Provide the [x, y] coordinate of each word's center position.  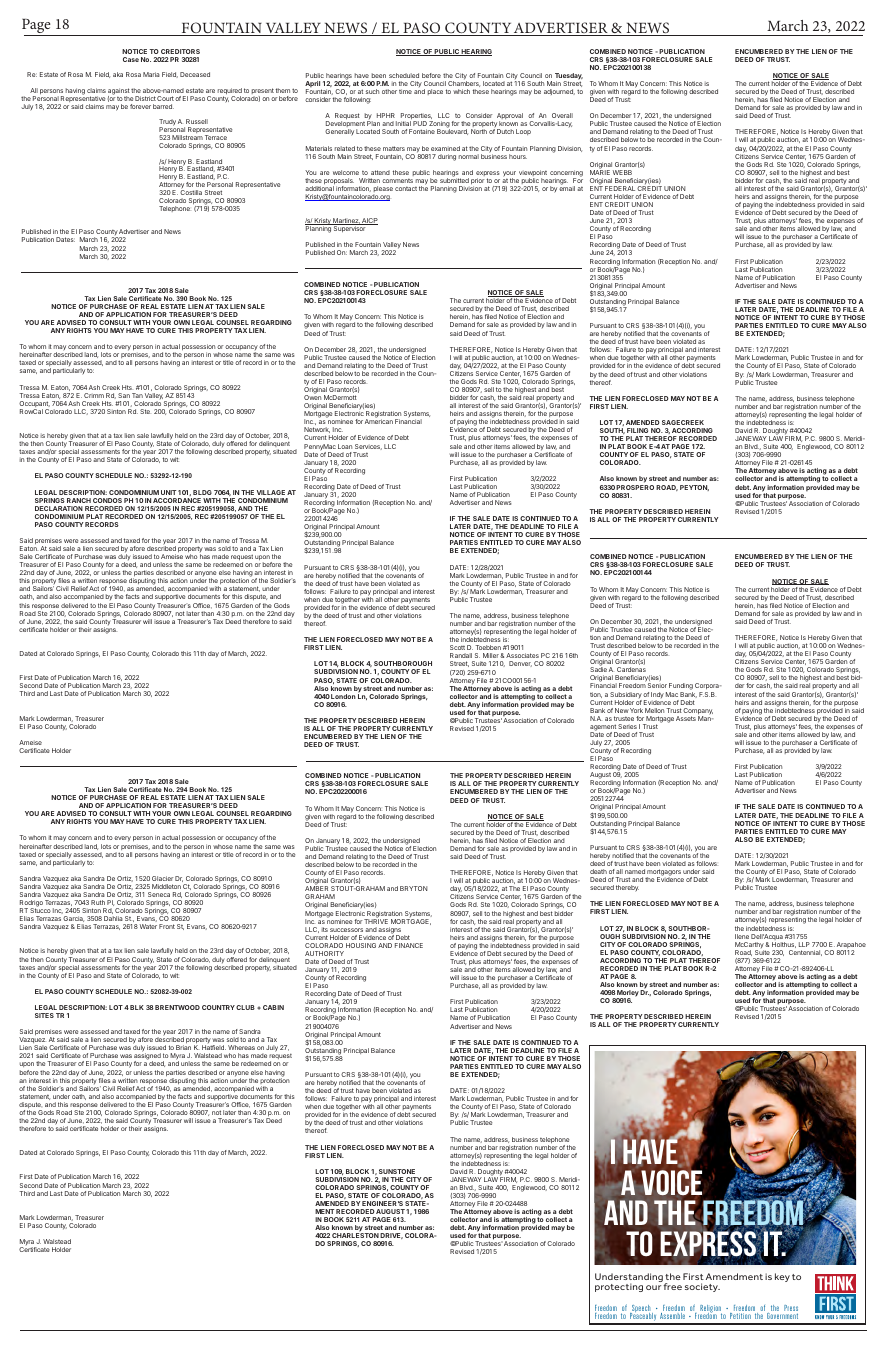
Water [148, 926]
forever [140, 106]
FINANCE [409, 945]
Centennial [805, 953]
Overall [562, 115]
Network [317, 430]
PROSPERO [635, 487]
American [379, 421]
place [435, 92]
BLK [137, 1007]
